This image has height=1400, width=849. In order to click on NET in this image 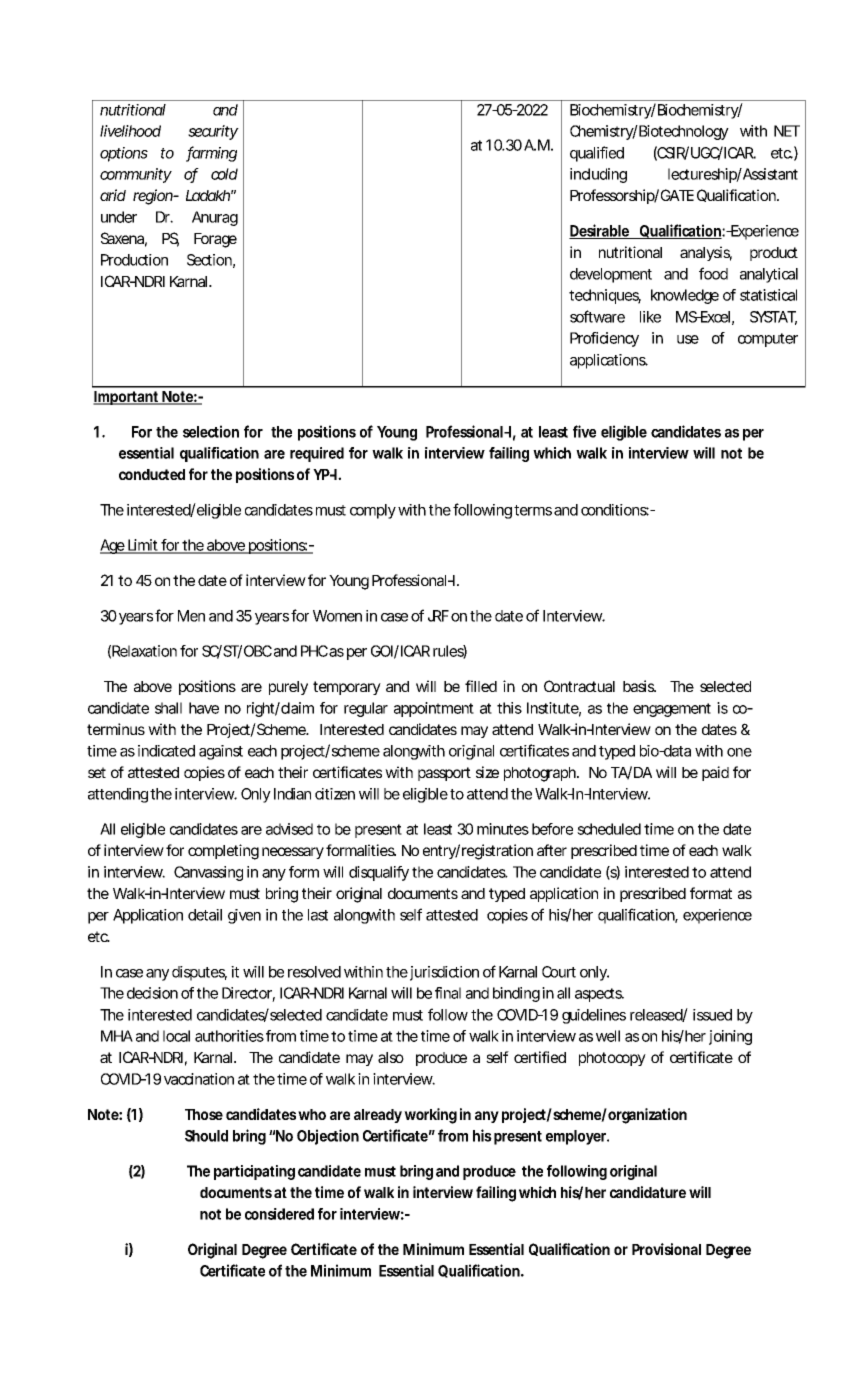, I will do `click(787, 131)`.
